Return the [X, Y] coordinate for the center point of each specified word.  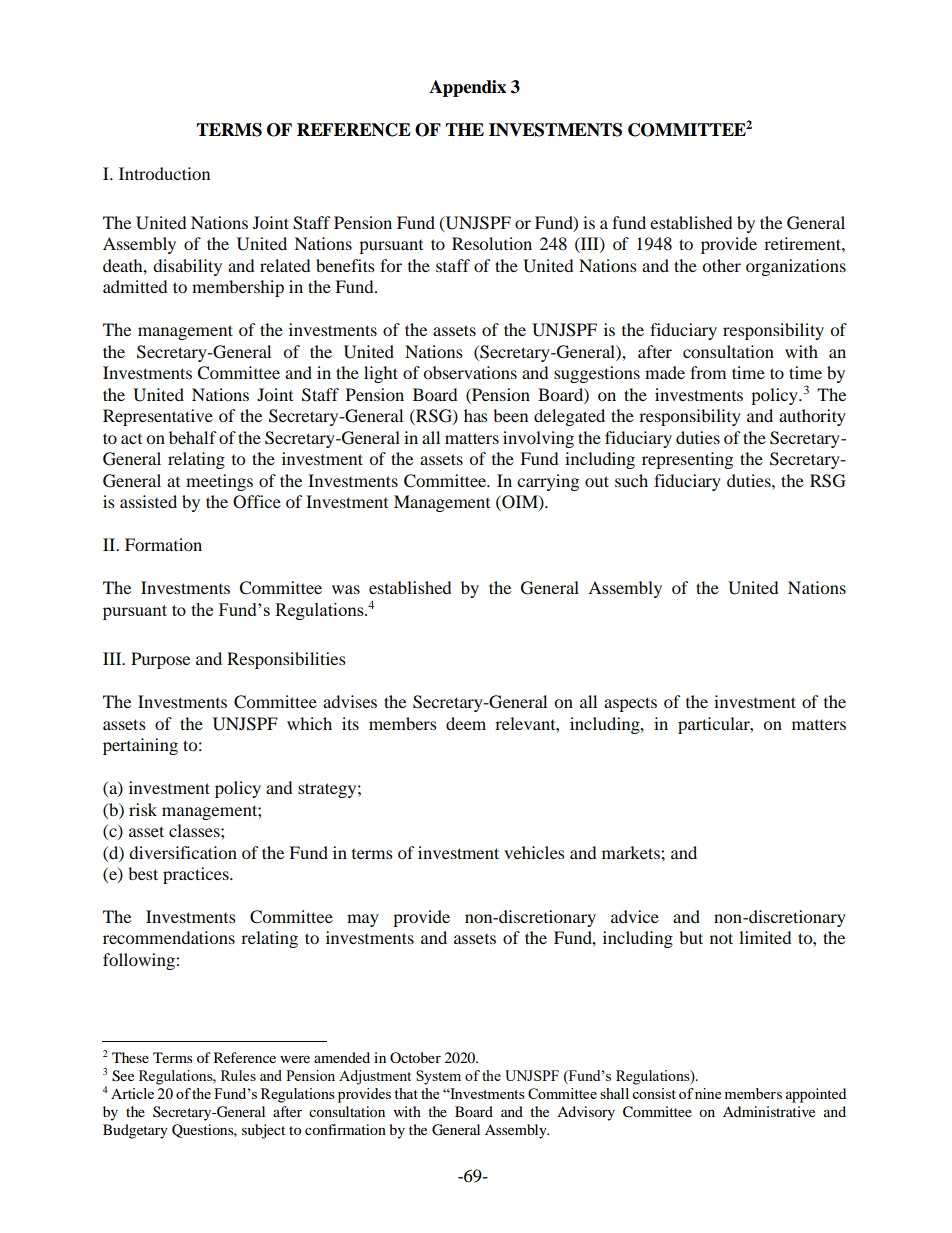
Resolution [492, 243]
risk [143, 809]
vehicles [534, 852]
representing [687, 460]
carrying [548, 482]
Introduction [164, 173]
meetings [219, 482]
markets [632, 852]
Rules [238, 1075]
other [721, 265]
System [438, 1077]
